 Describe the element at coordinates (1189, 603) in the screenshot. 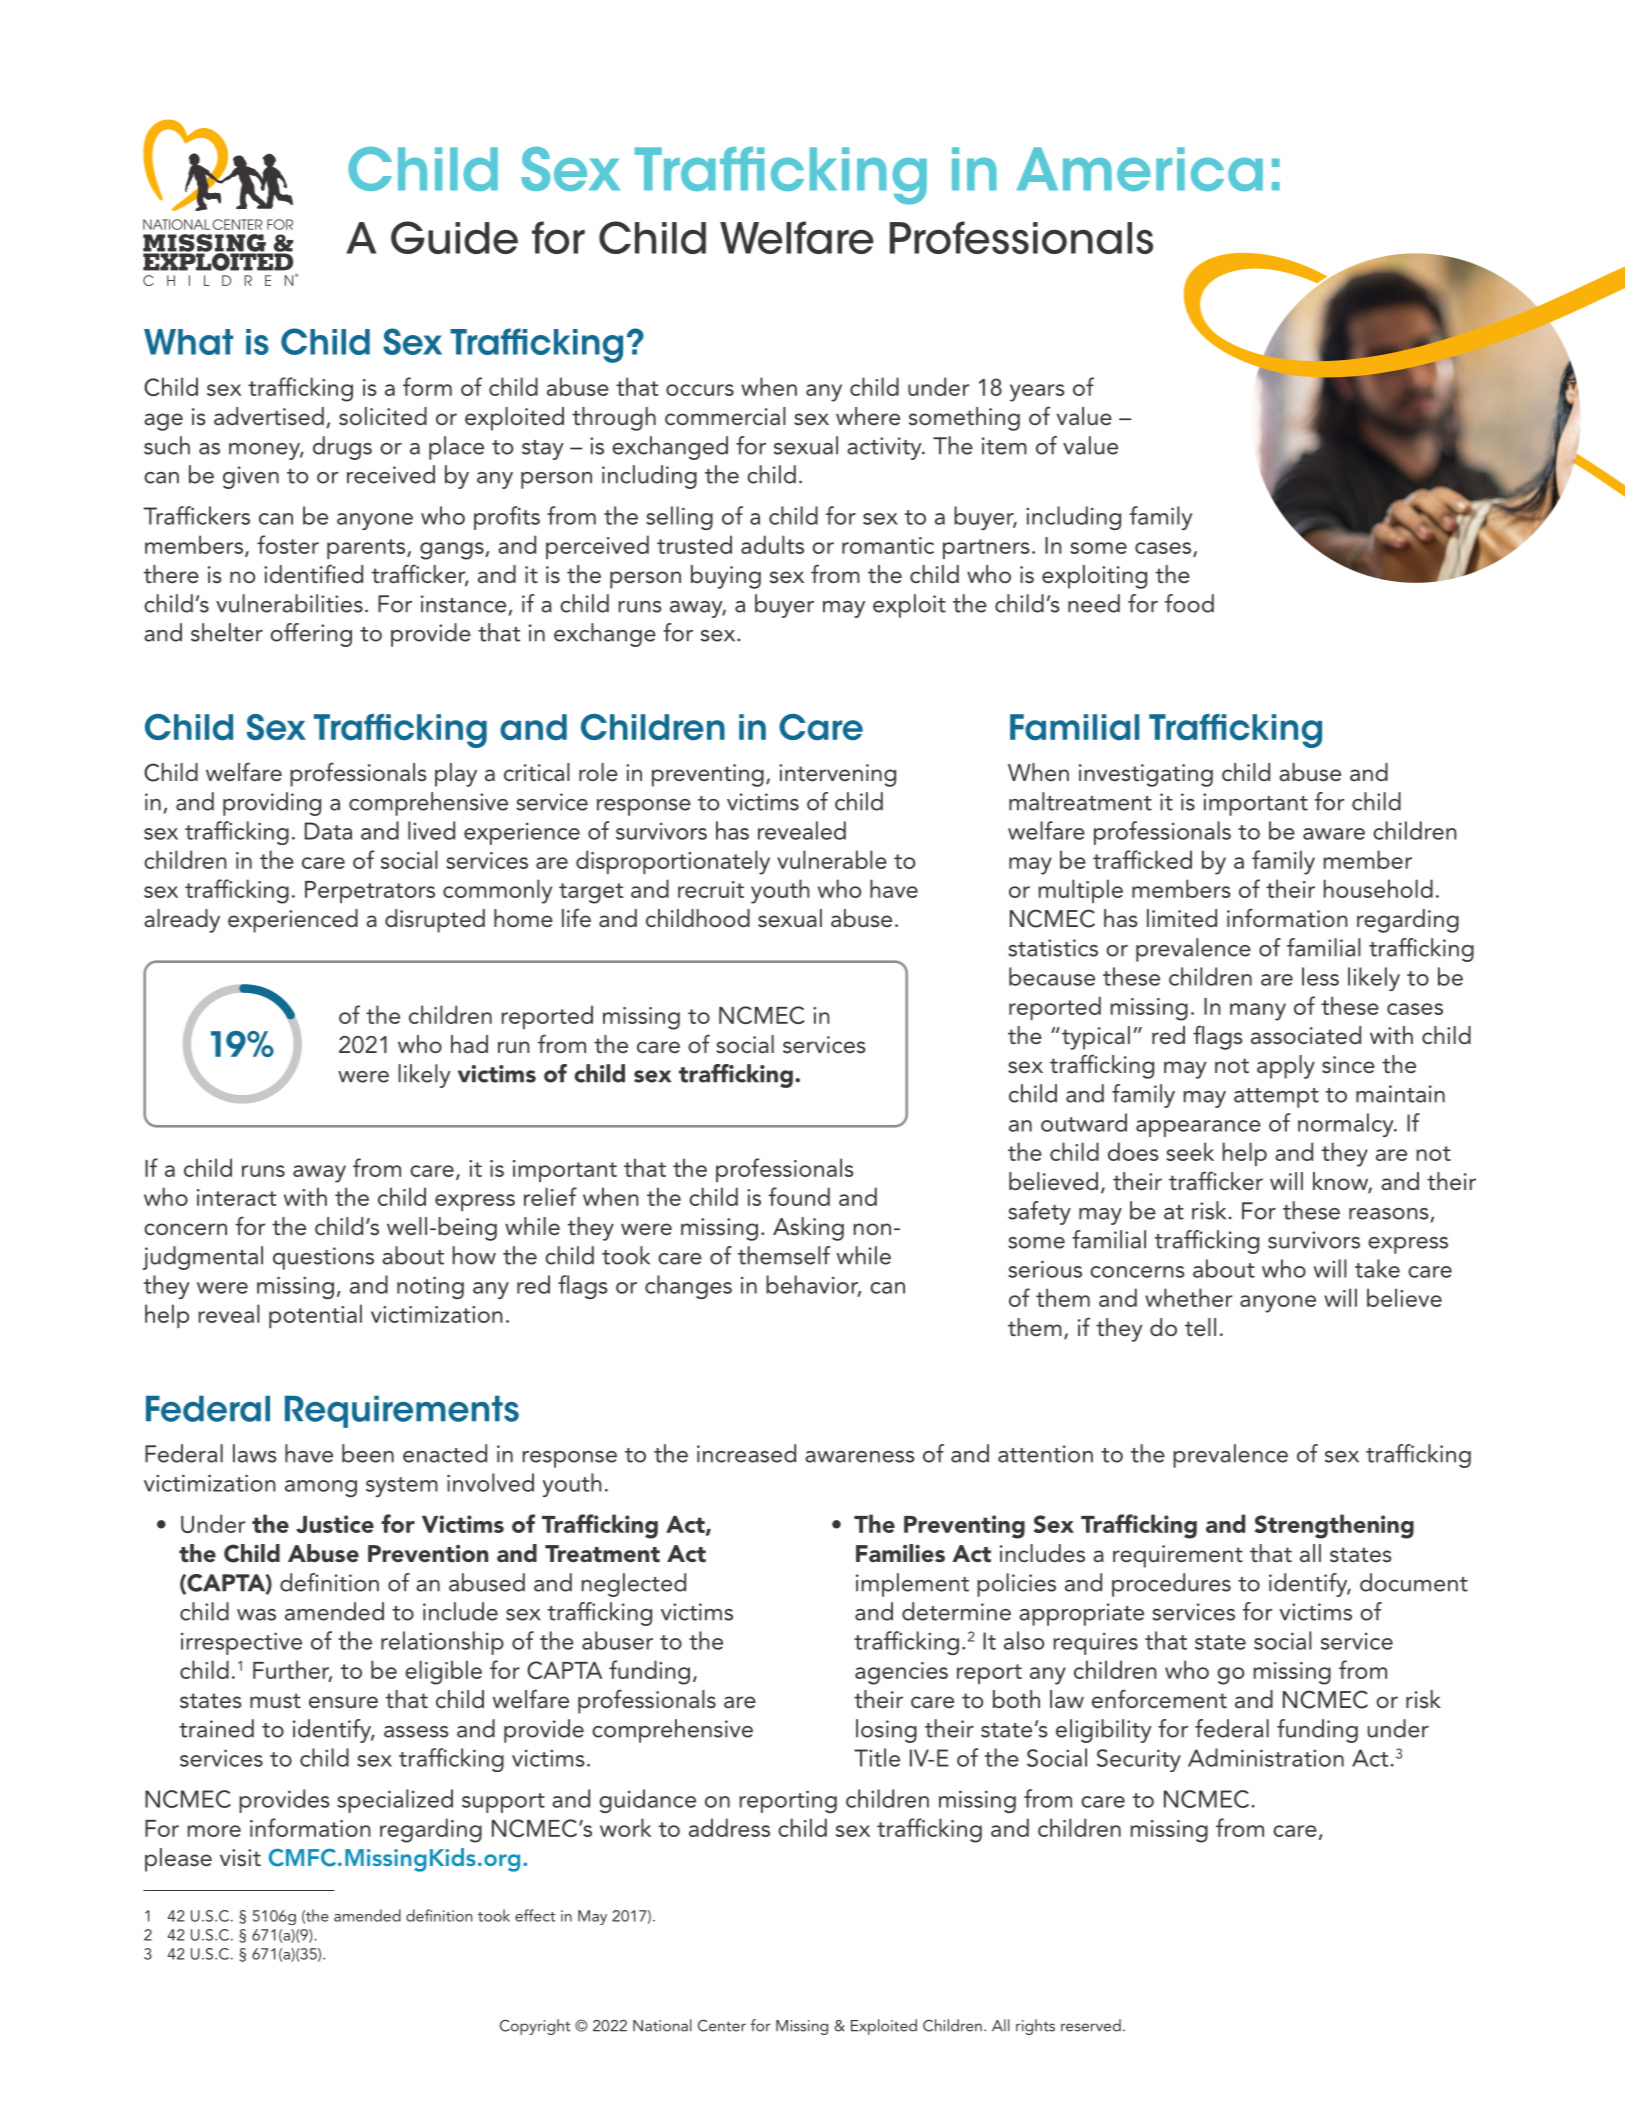

I see `food` at that location.
